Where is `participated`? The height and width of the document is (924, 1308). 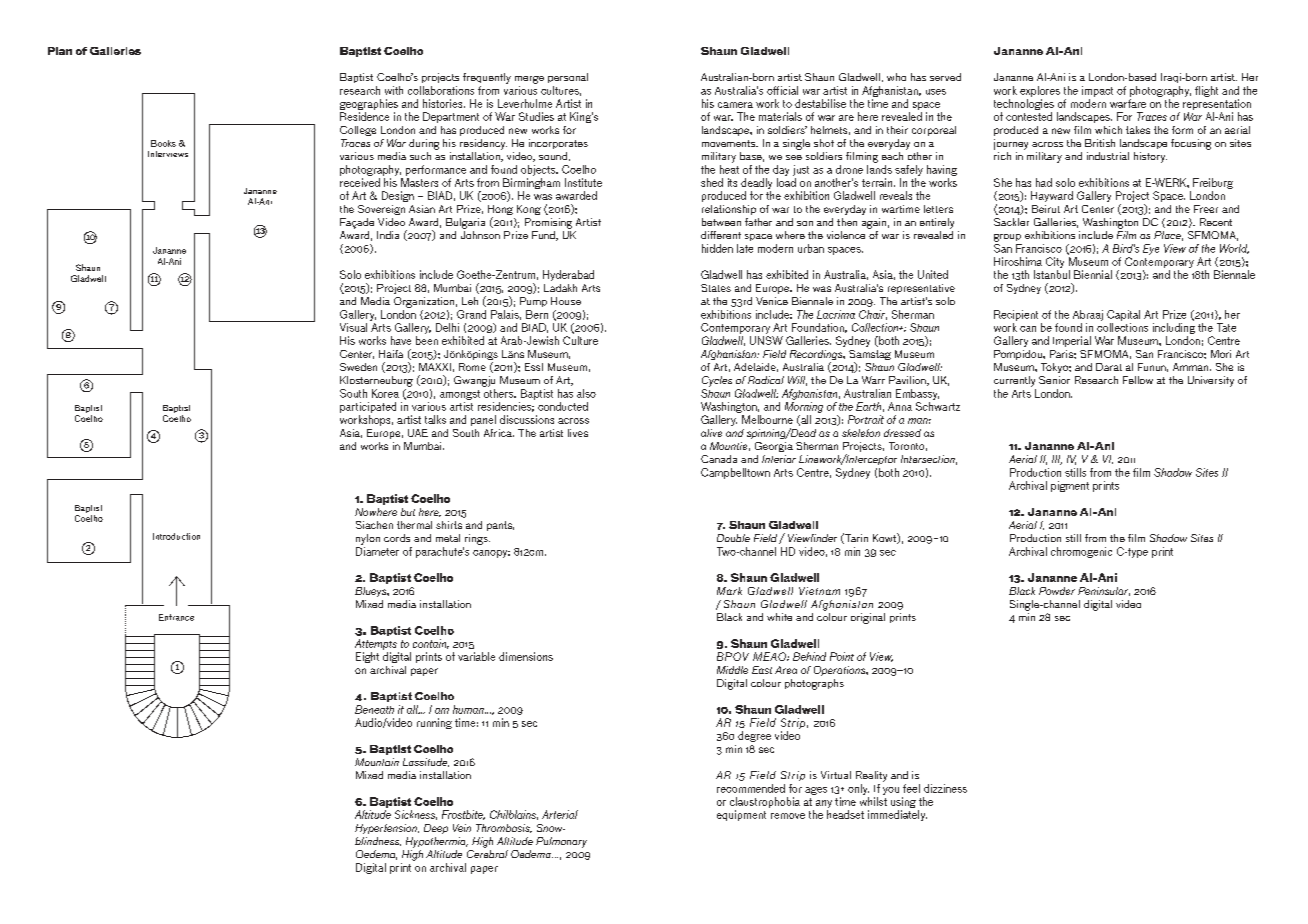 participated is located at coordinates (368, 407).
